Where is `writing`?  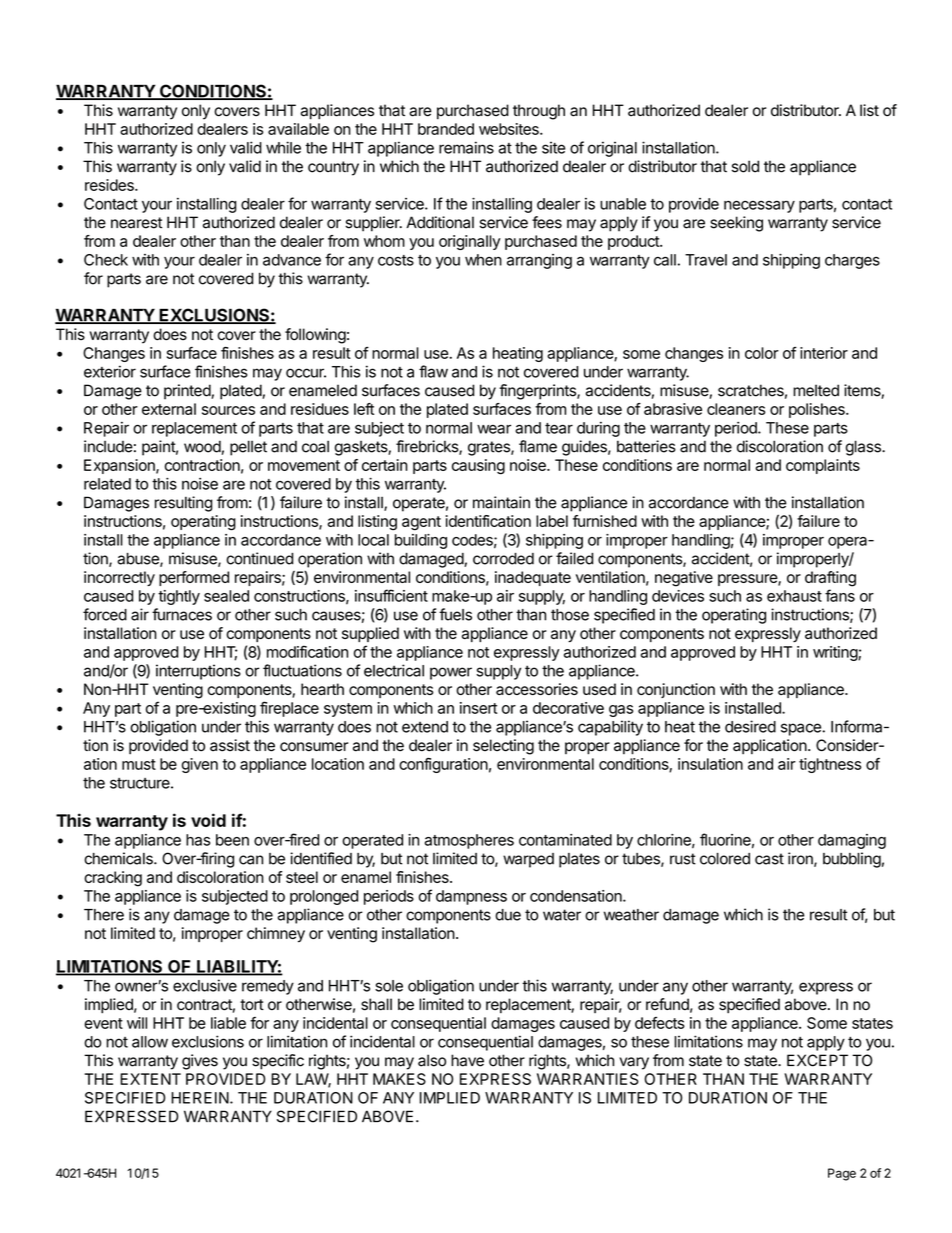
writing is located at coordinates (836, 653).
